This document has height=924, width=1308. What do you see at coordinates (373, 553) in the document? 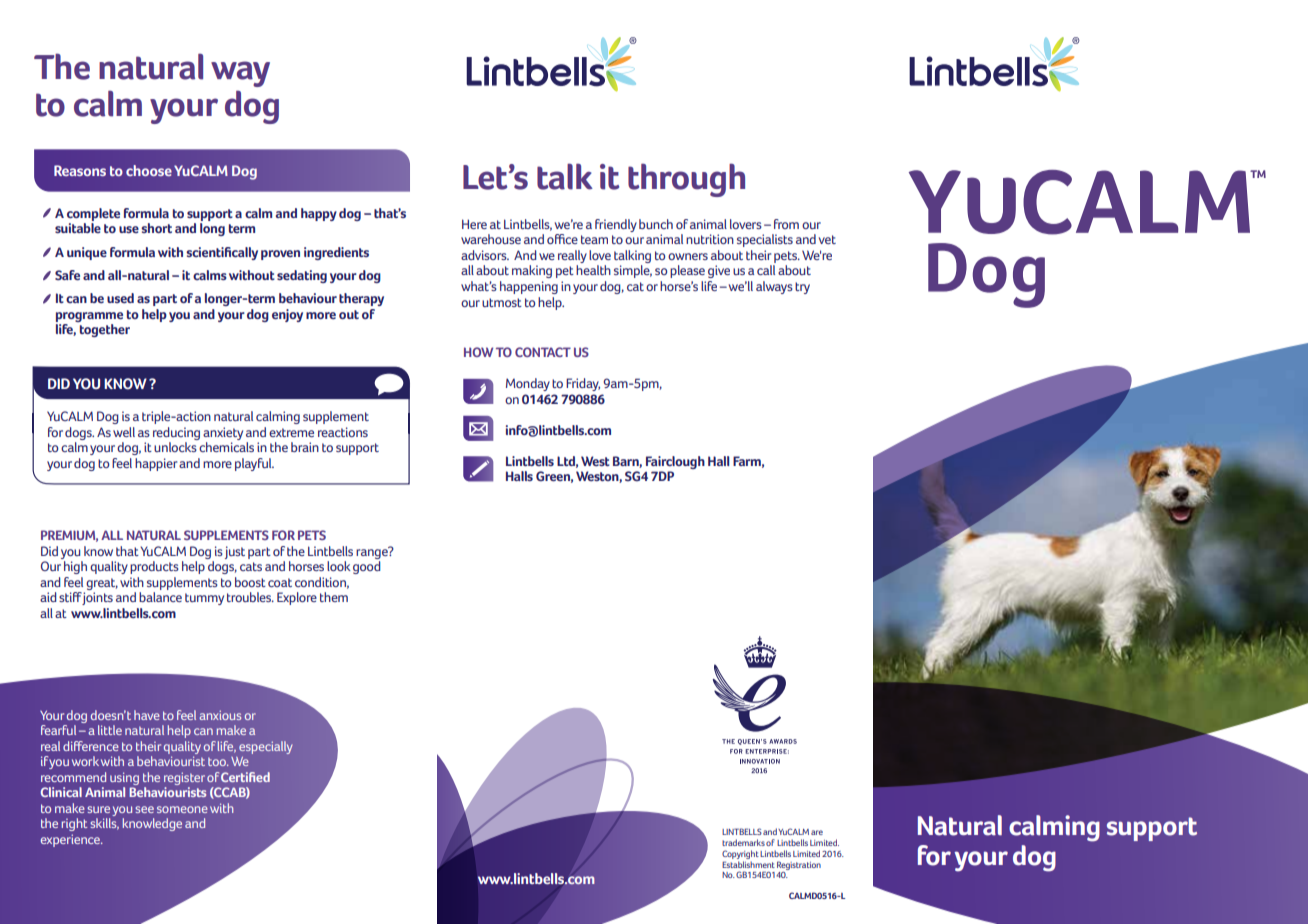
I see `range` at bounding box center [373, 553].
